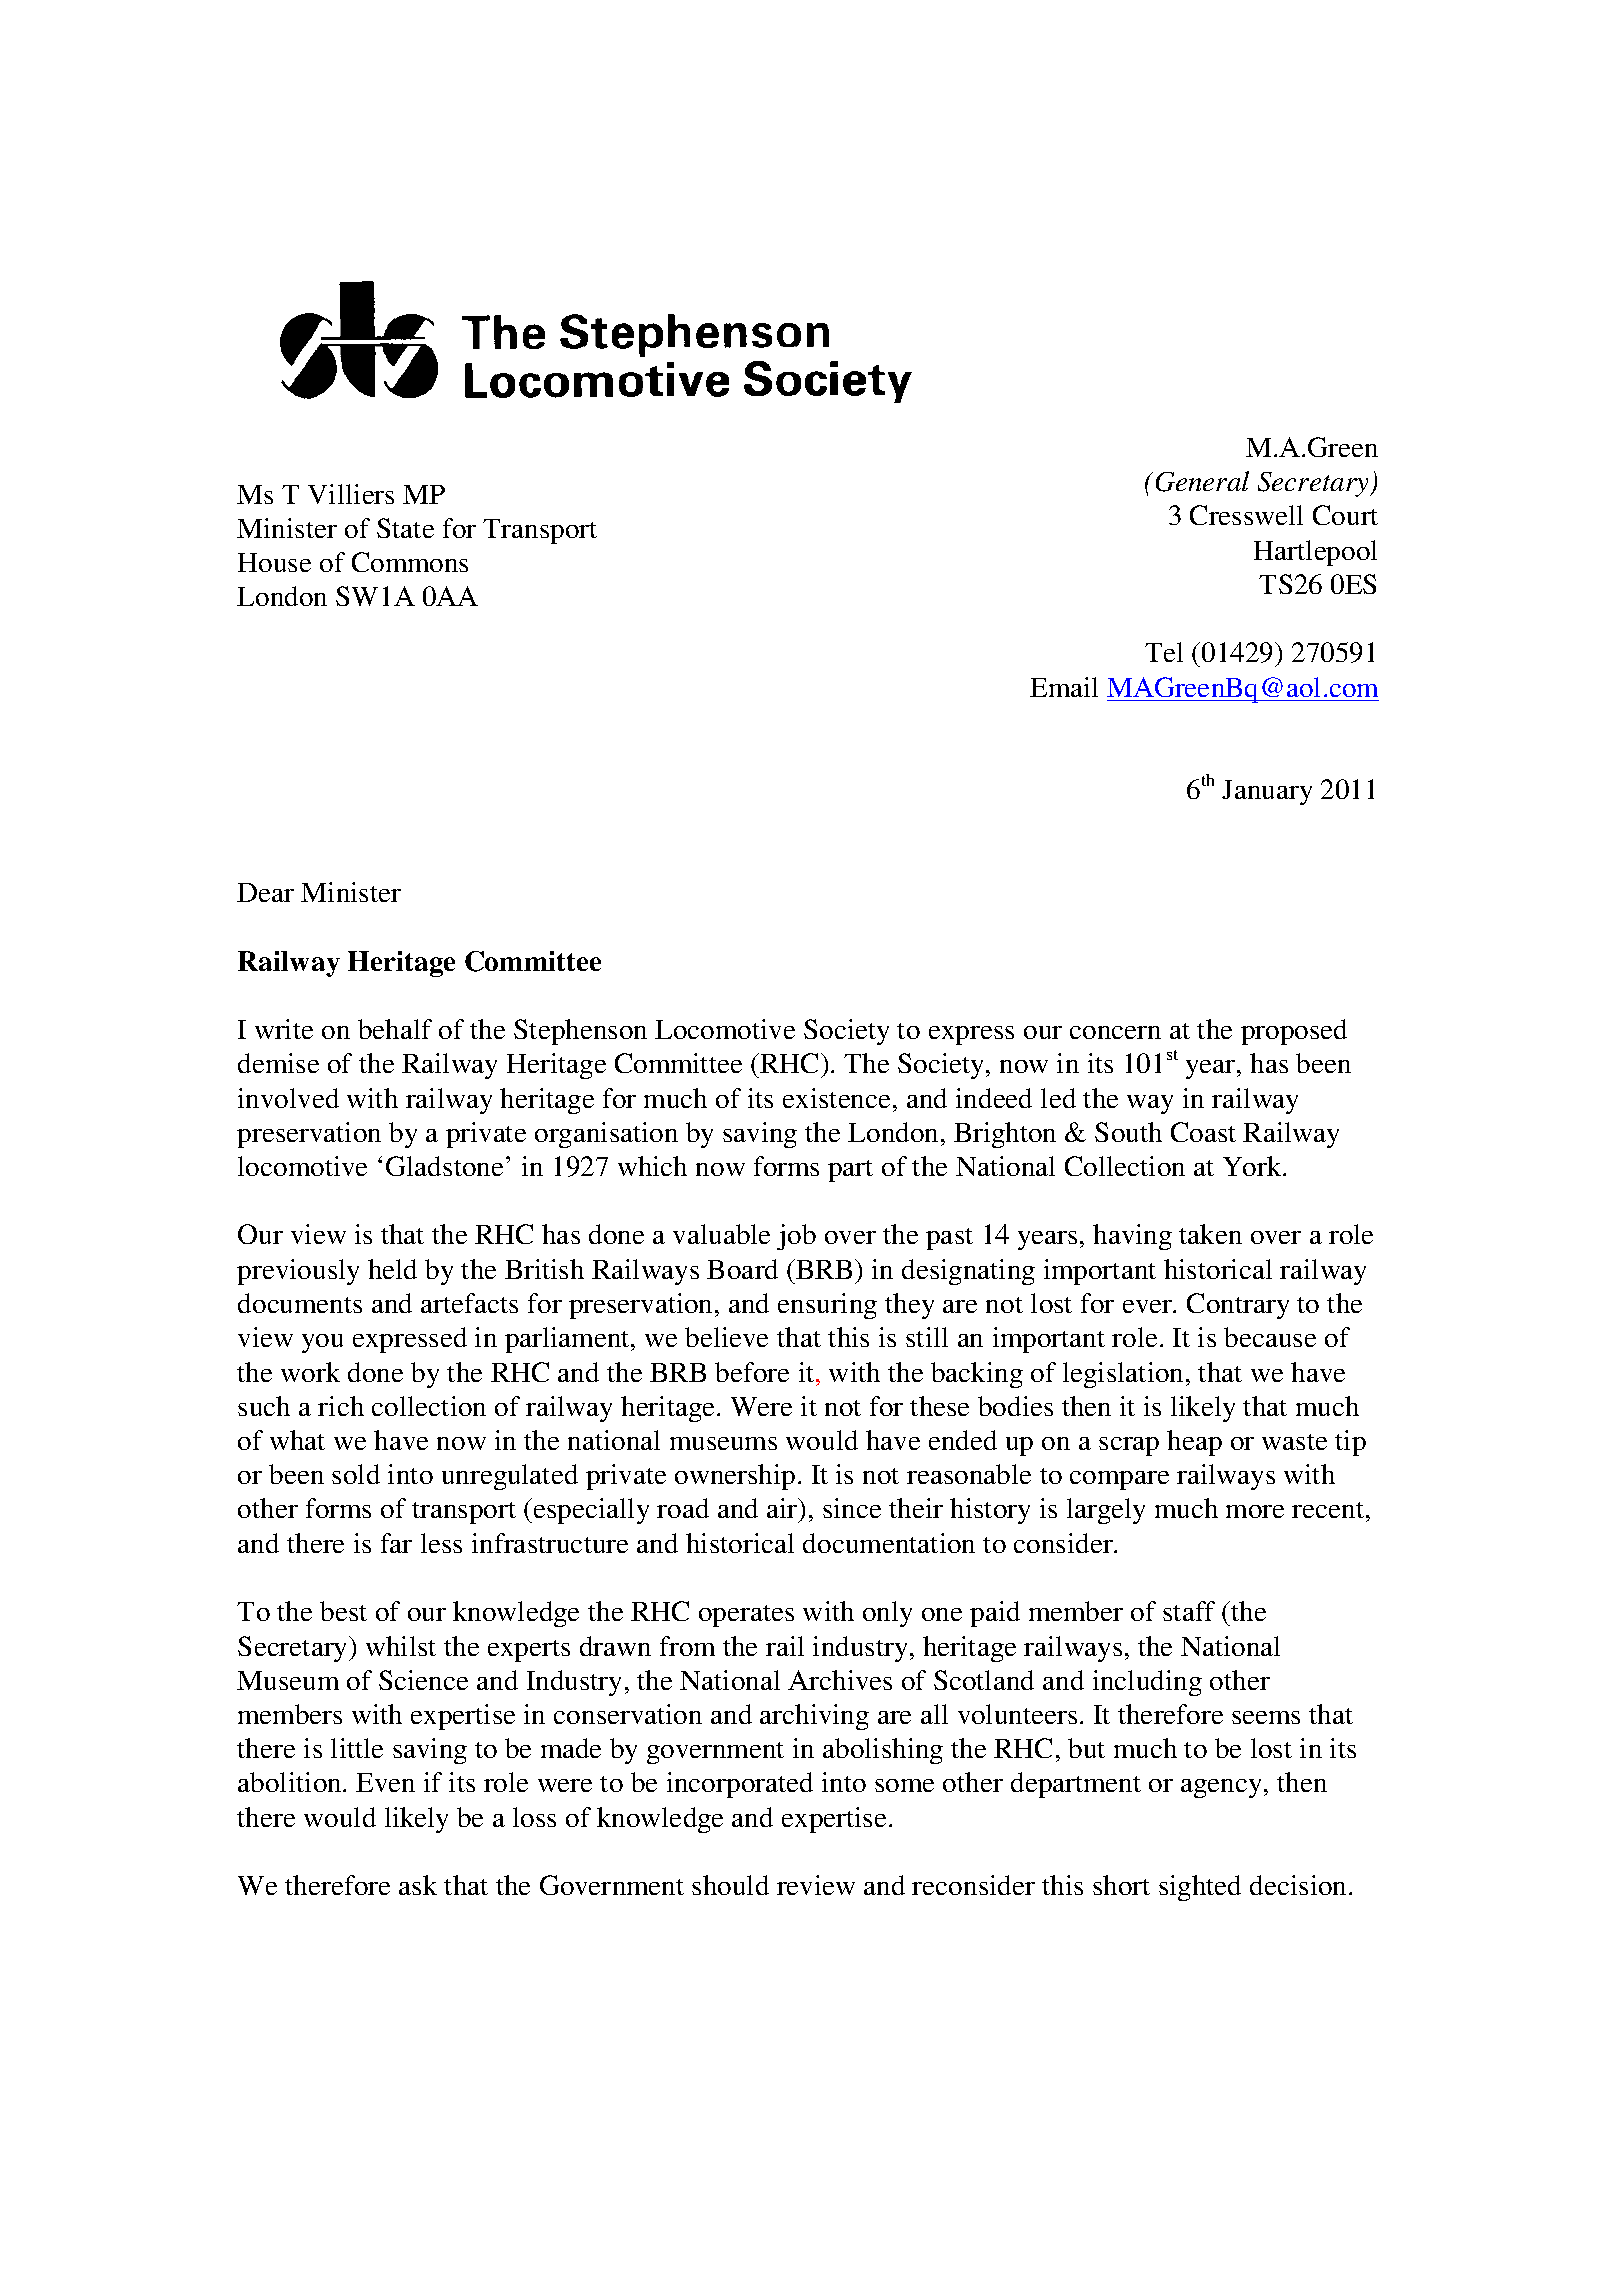 Image resolution: width=1615 pixels, height=2286 pixels. Describe the element at coordinates (1189, 1611) in the document. I see `staff` at that location.
